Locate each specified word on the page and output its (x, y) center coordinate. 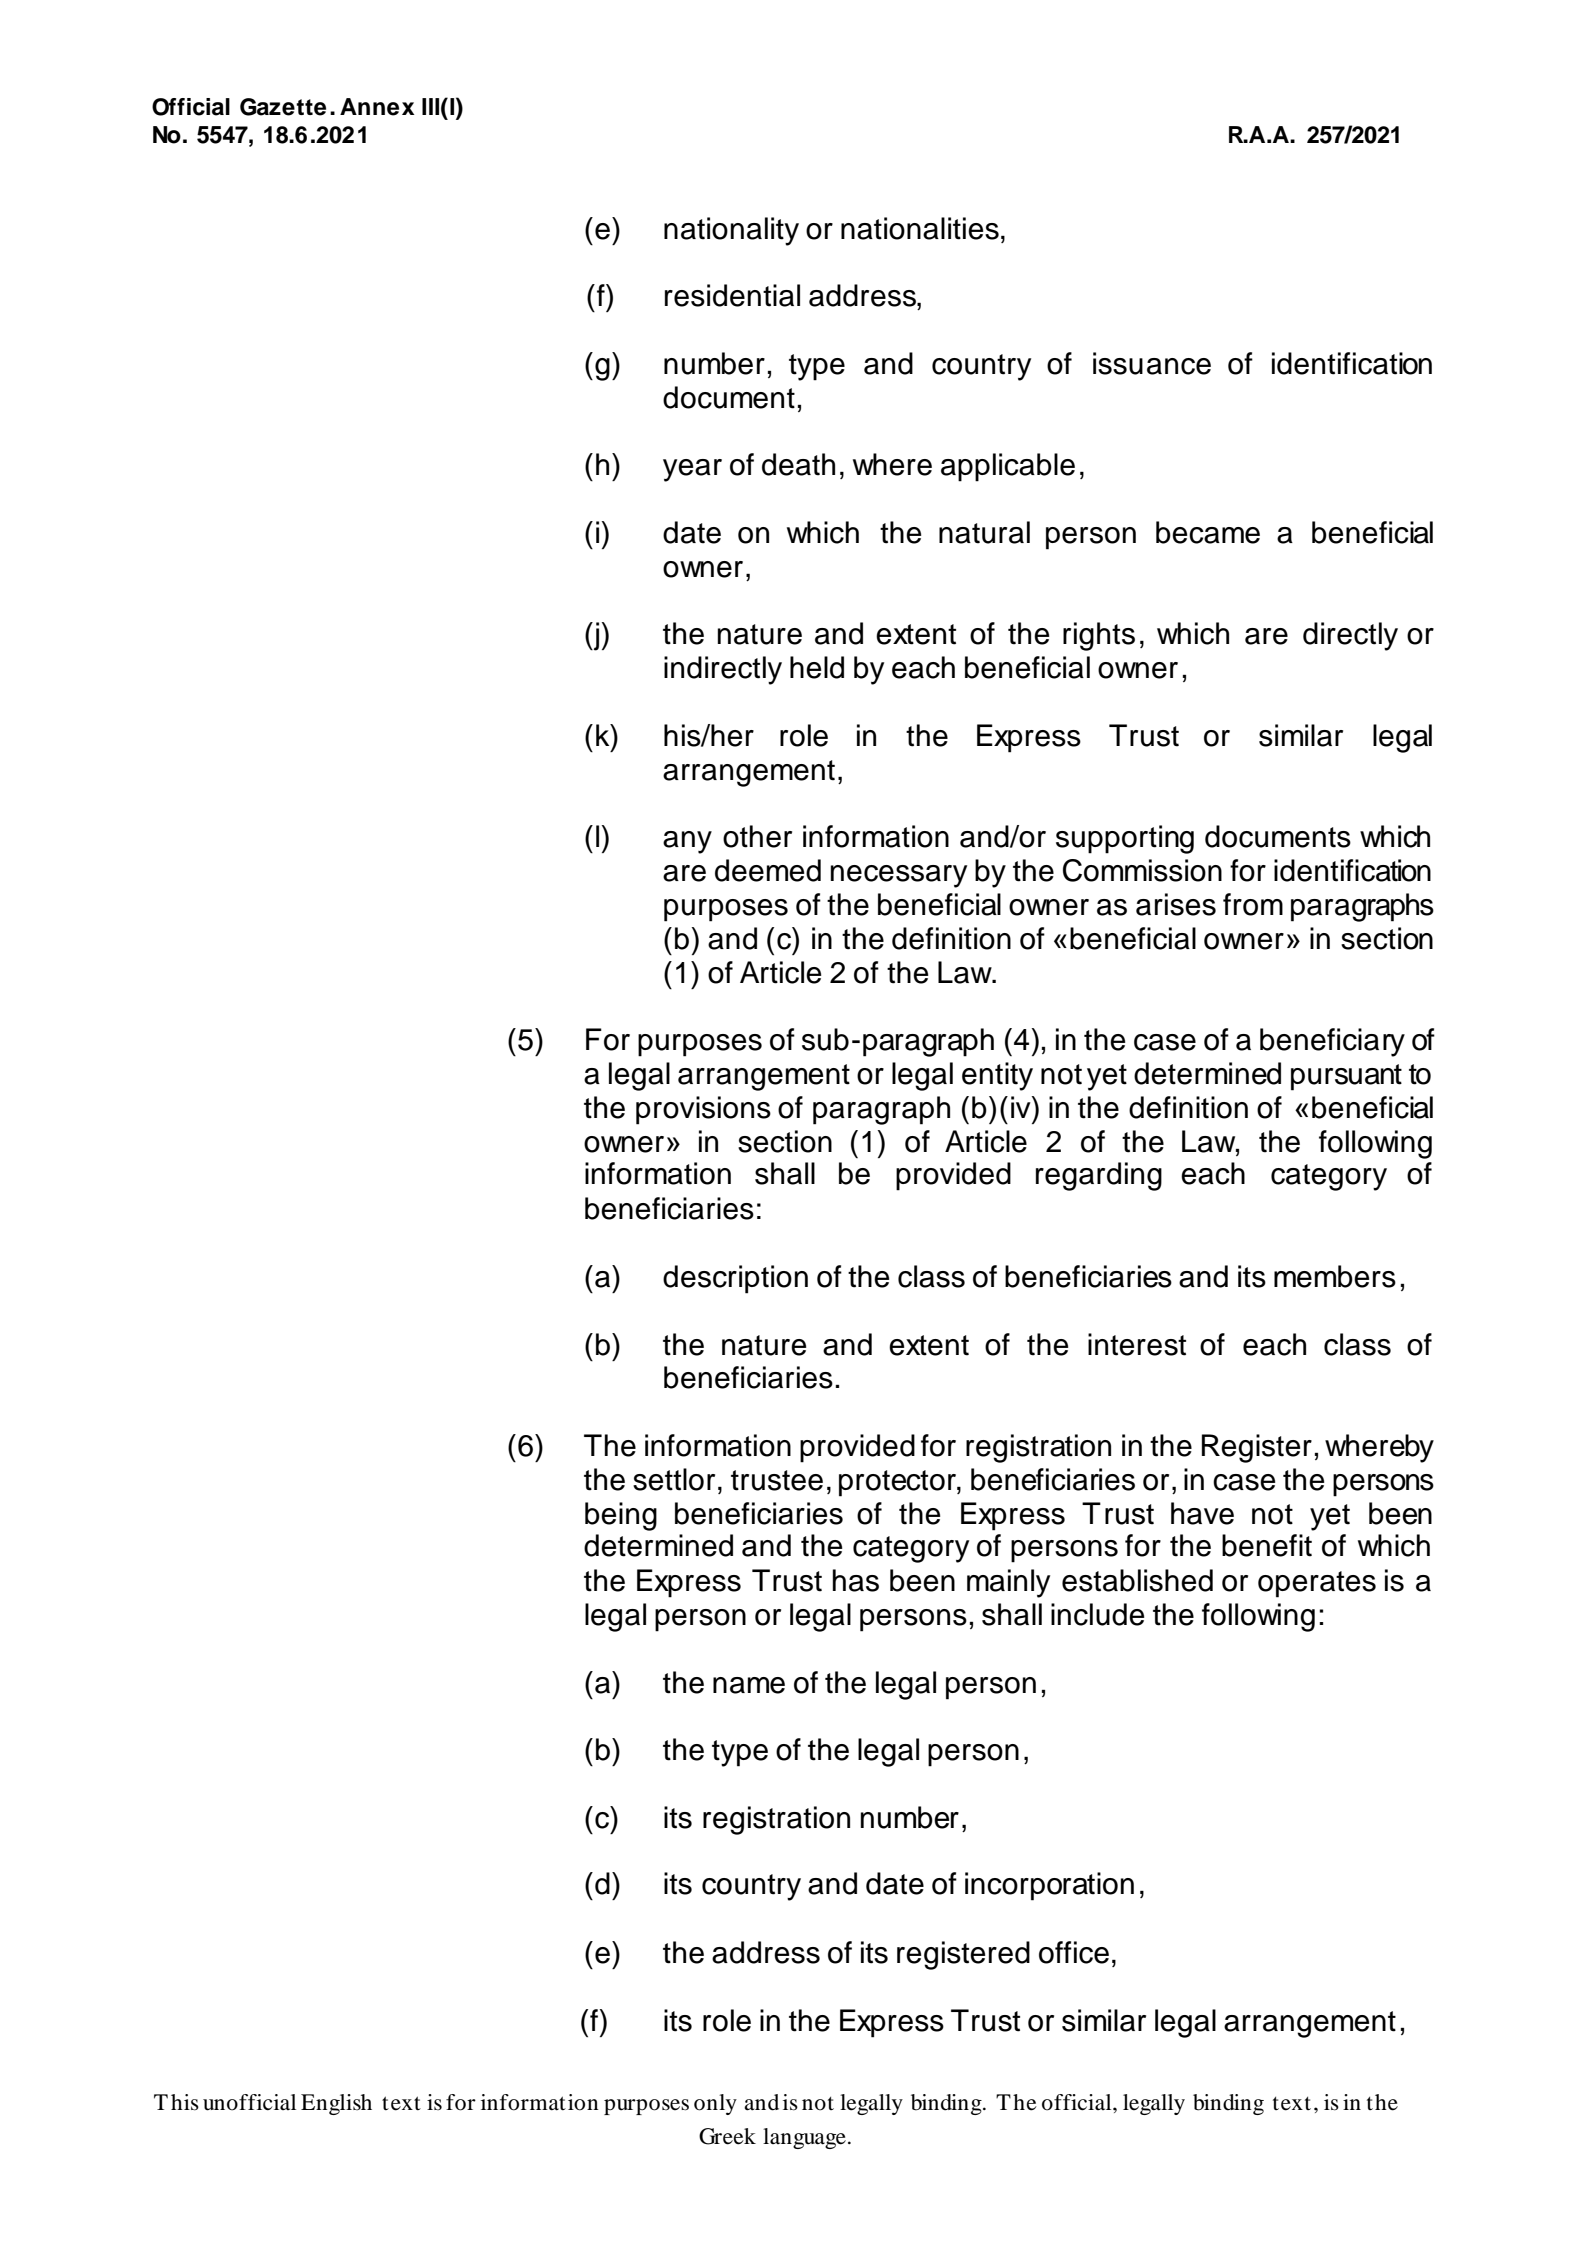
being (621, 1516)
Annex (377, 107)
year (692, 470)
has (856, 1580)
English (336, 2104)
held (817, 667)
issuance (1152, 363)
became (1208, 532)
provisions (703, 1110)
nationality (731, 231)
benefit (1267, 1545)
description (735, 1279)
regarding (1099, 1176)
